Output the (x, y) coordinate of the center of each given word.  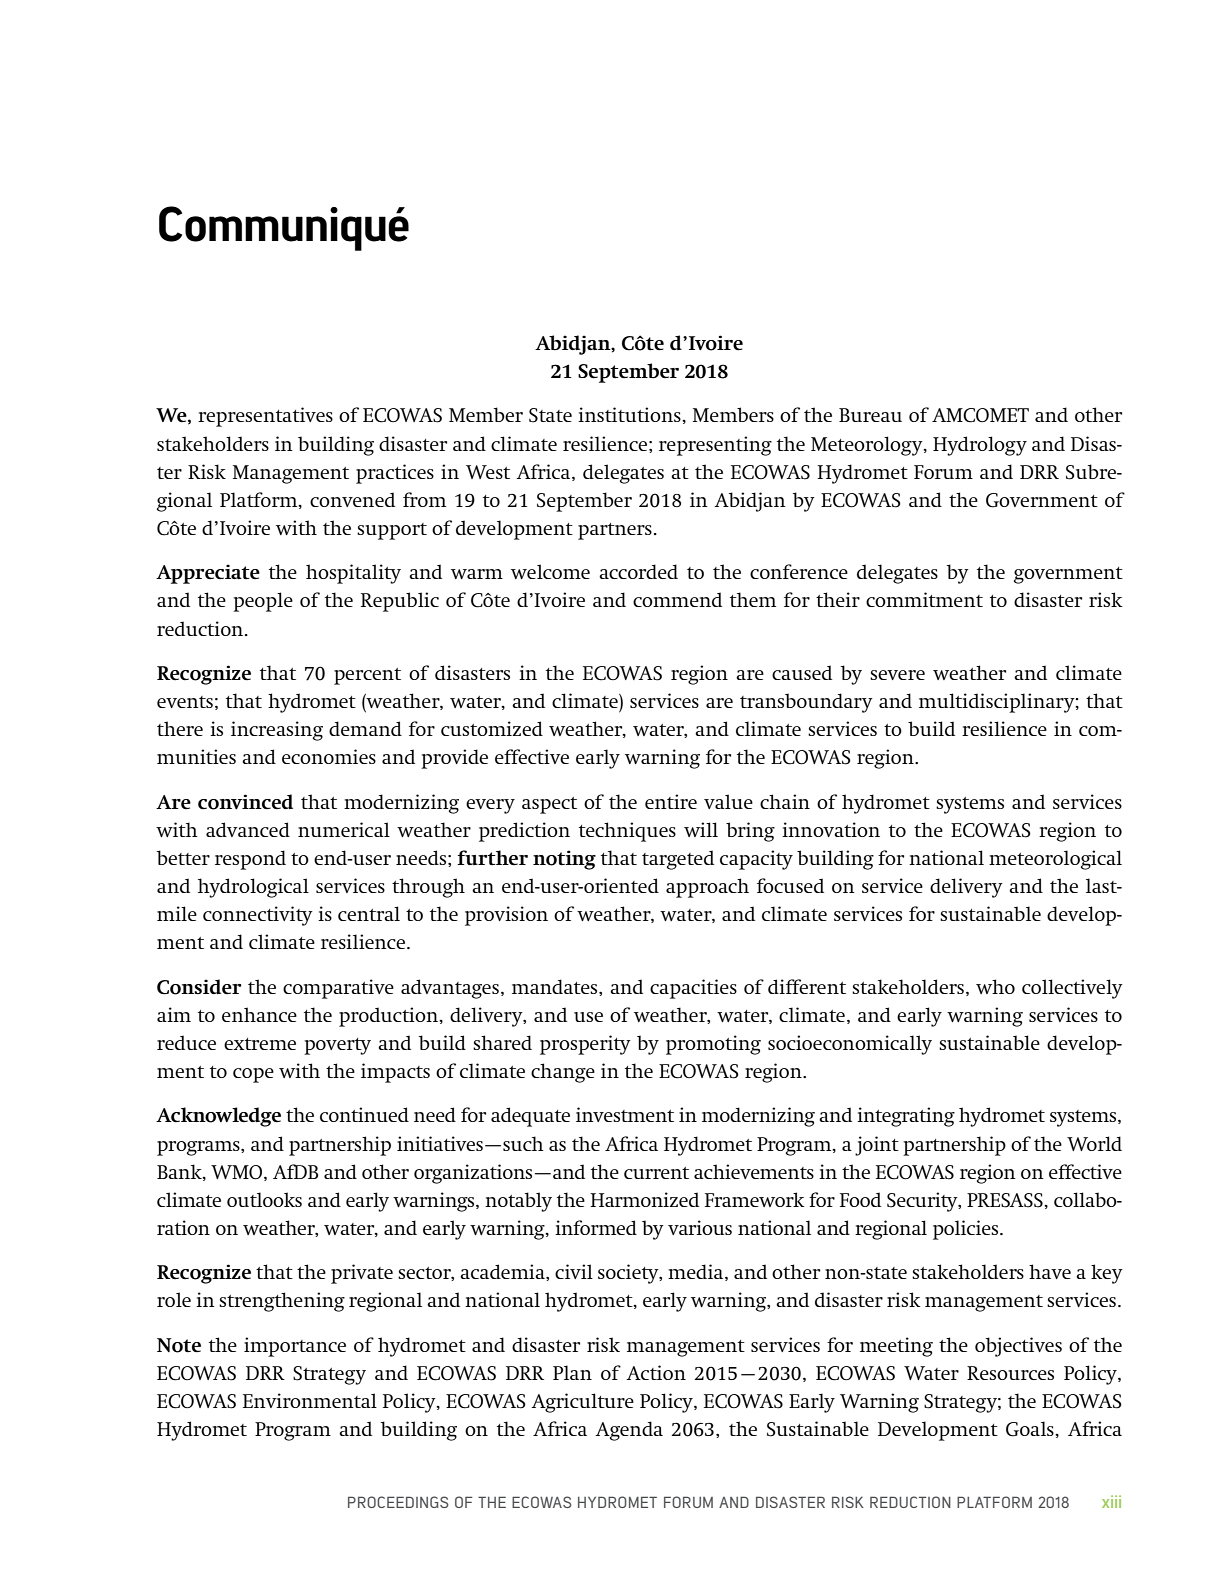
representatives (265, 417)
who (995, 986)
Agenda (629, 1431)
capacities (693, 989)
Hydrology (980, 446)
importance (295, 1347)
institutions (630, 414)
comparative (338, 989)
